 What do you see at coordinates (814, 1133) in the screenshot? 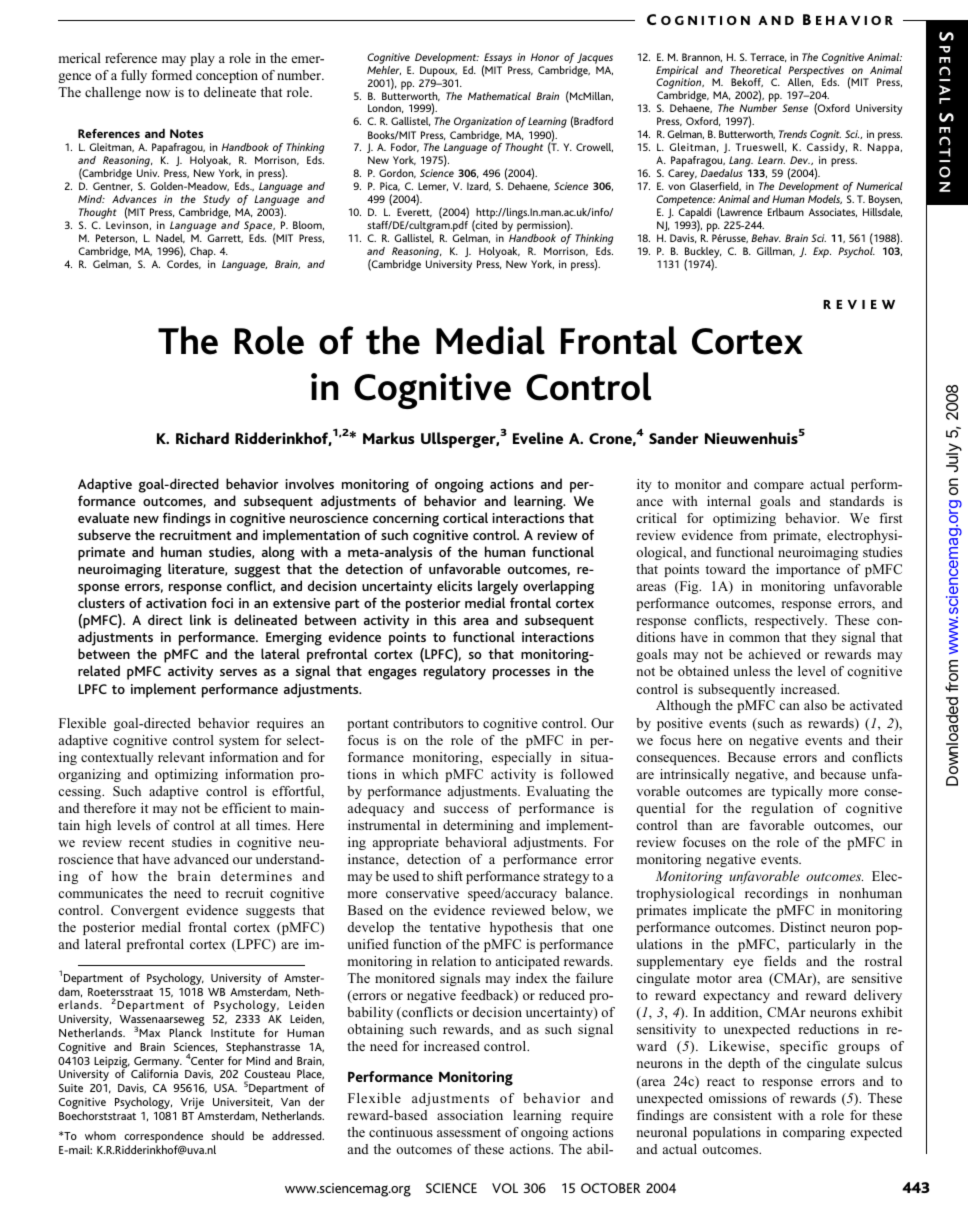
I see `comparing` at bounding box center [814, 1133].
